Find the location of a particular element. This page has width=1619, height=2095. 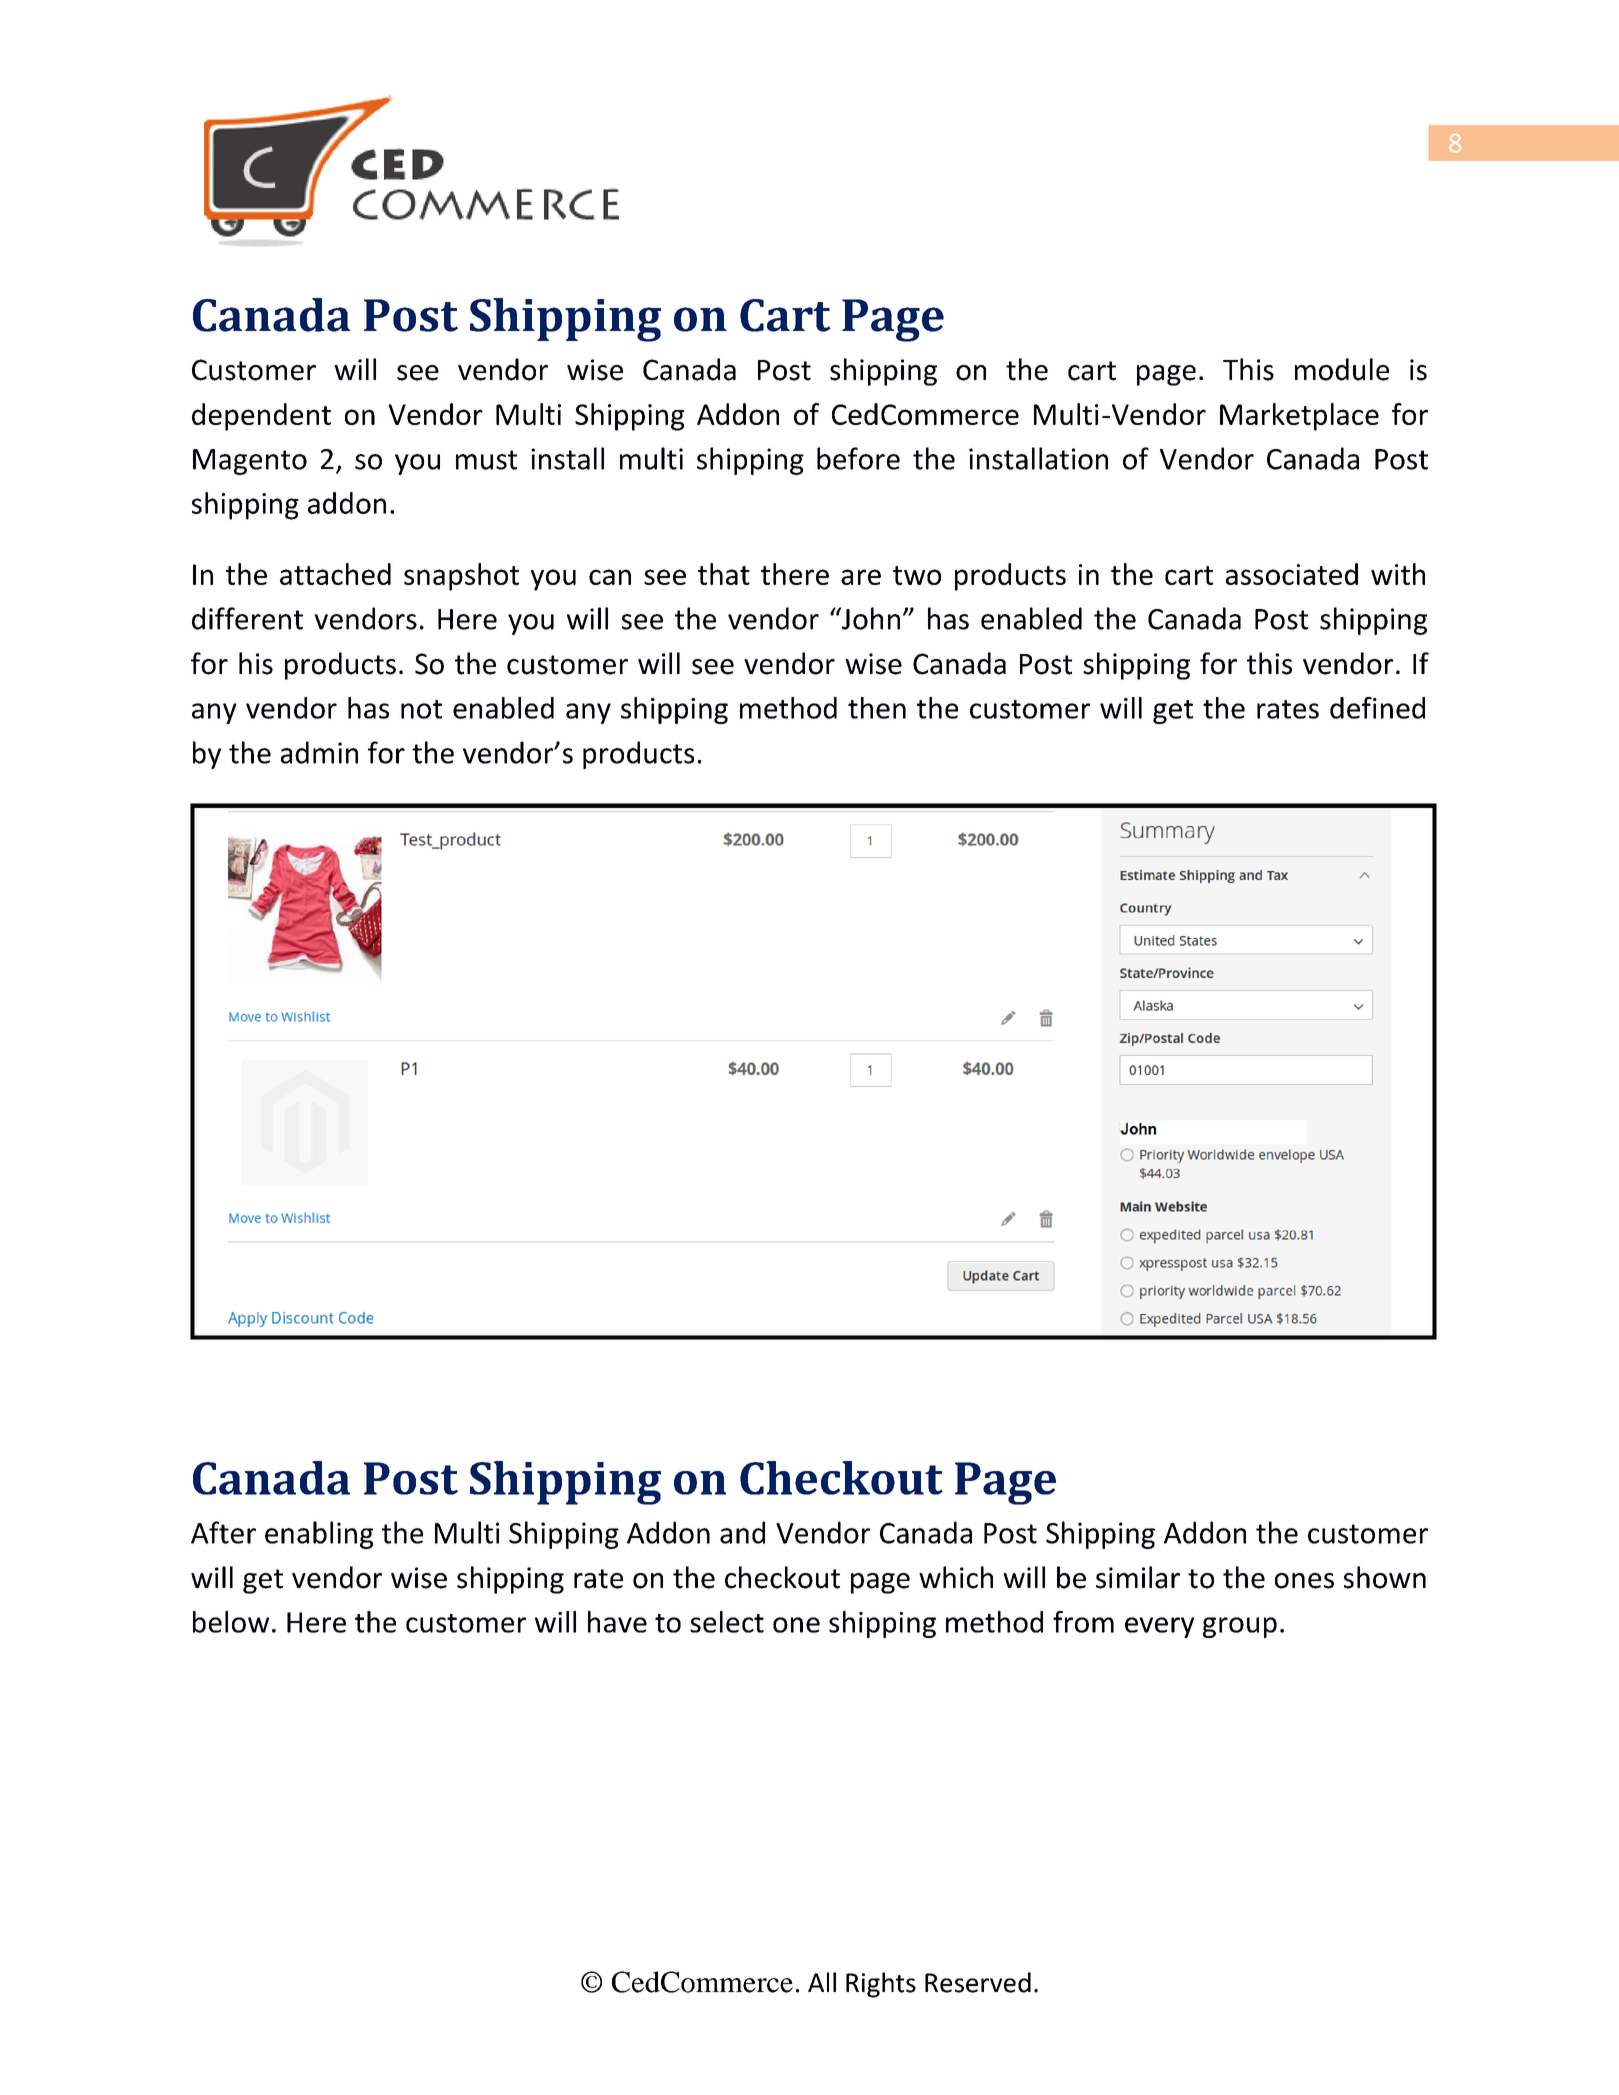

and is located at coordinates (742, 1532).
